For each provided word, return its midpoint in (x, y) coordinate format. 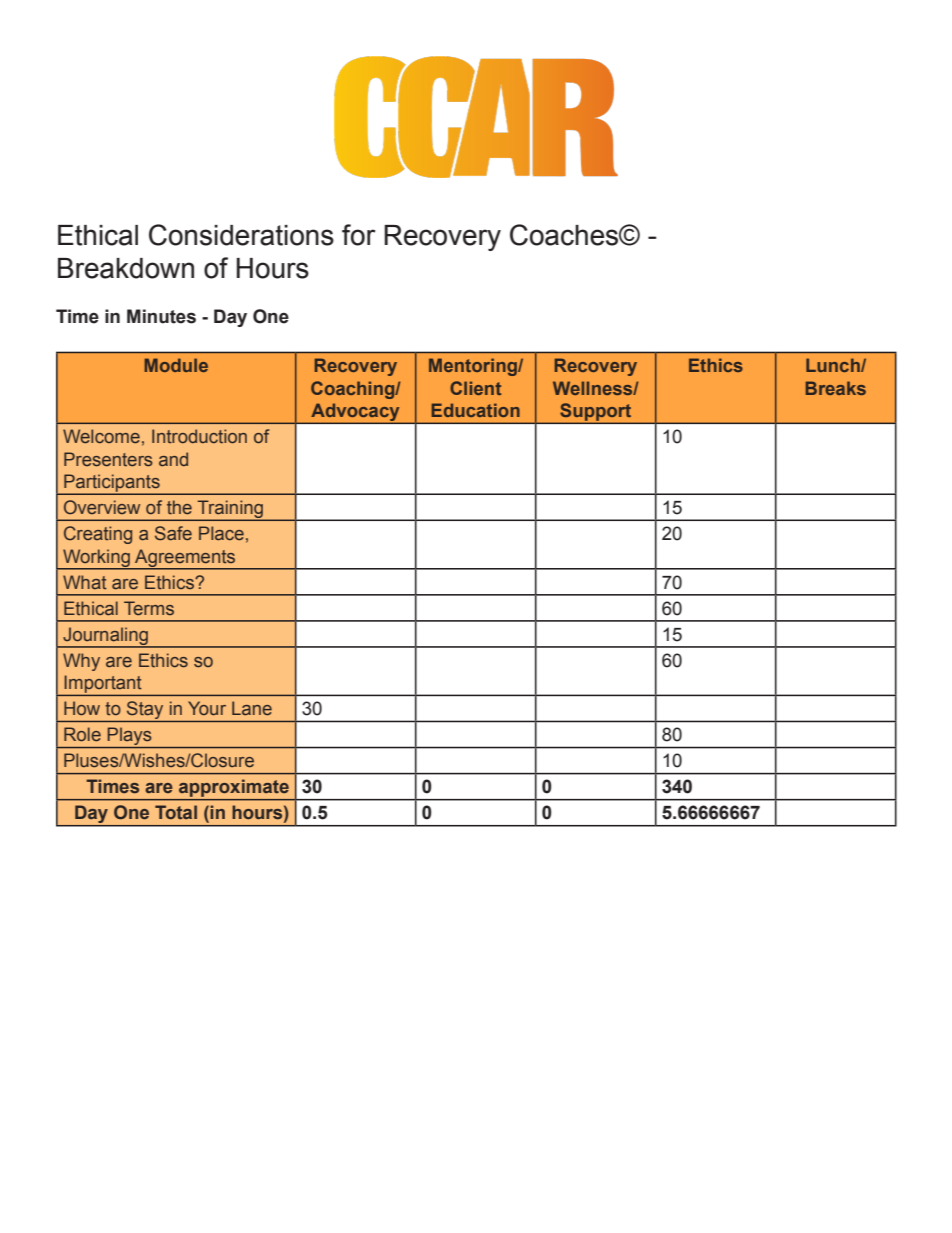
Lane (252, 708)
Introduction (199, 436)
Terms (149, 608)
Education (476, 410)
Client (475, 388)
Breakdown (126, 268)
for (359, 235)
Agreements (185, 559)
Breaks (836, 388)
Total (176, 812)
